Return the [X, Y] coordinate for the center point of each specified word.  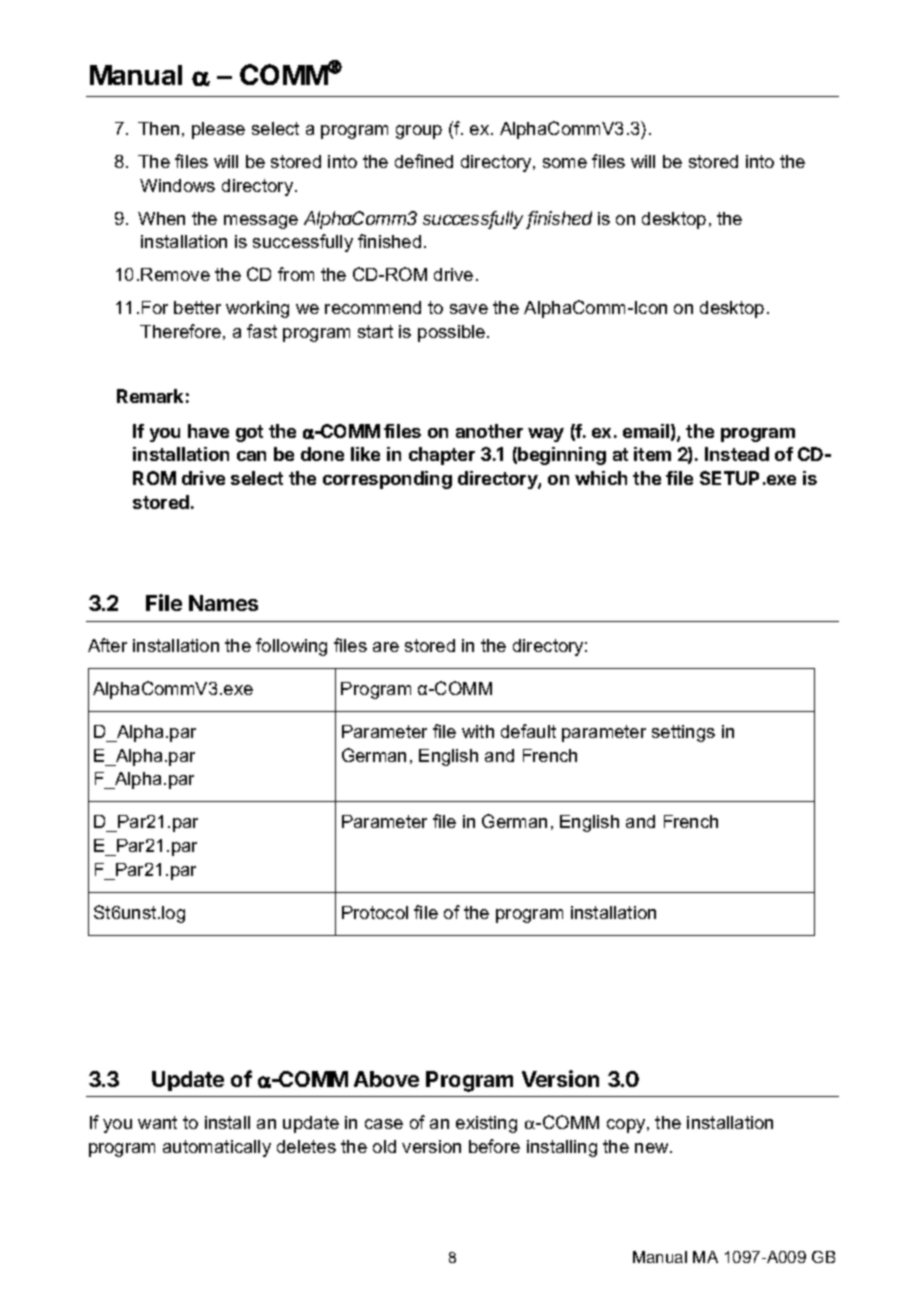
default [528, 731]
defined [424, 161]
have [208, 431]
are [386, 647]
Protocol [375, 912]
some [565, 163]
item [652, 454]
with [478, 731]
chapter [442, 456]
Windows [177, 185]
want [157, 1122]
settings [683, 733]
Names [223, 603]
